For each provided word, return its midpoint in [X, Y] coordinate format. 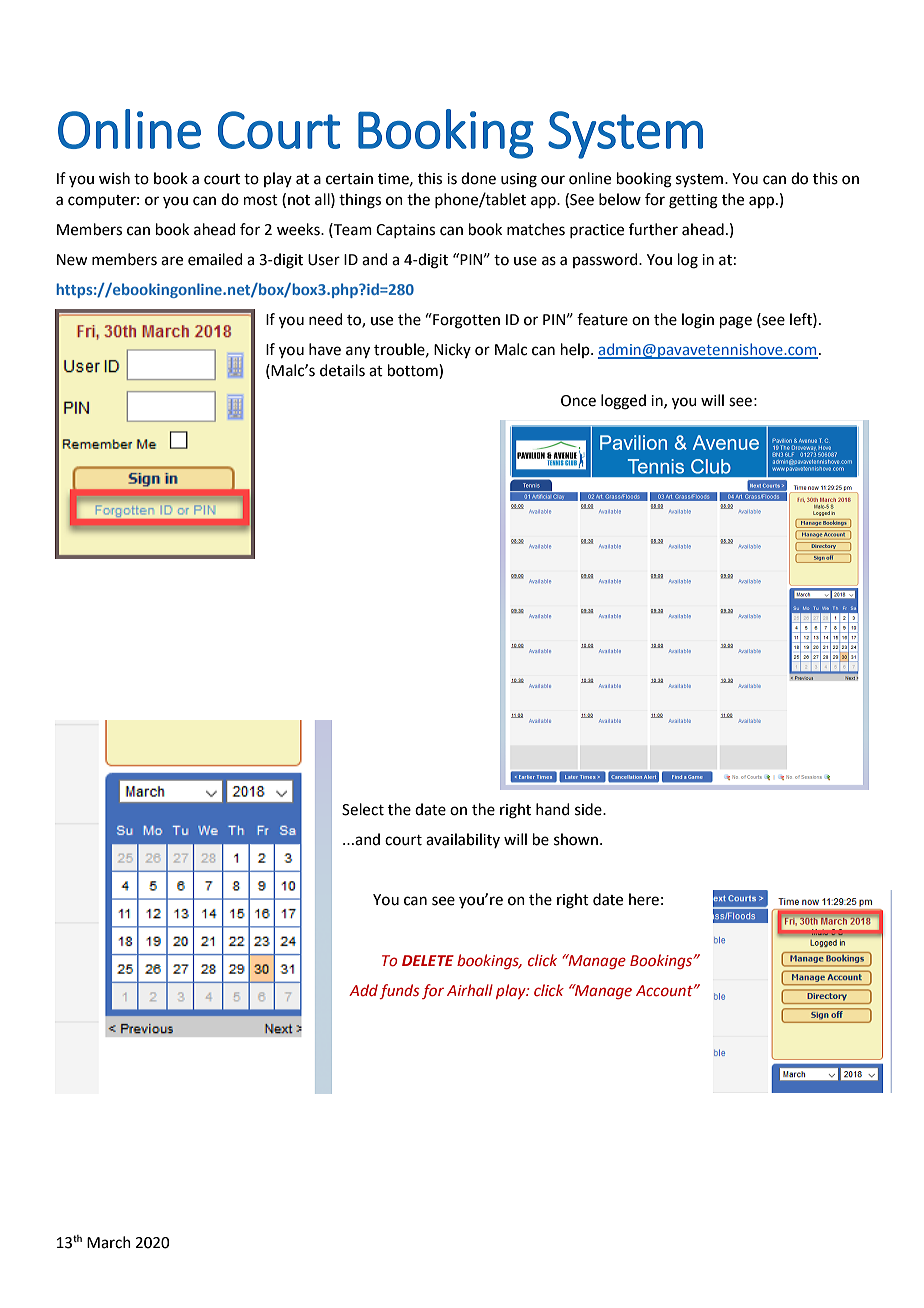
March [109, 1242]
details [342, 370]
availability [463, 840]
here [644, 899]
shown [576, 839]
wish [114, 178]
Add [363, 990]
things [360, 201]
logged [623, 402]
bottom [414, 371]
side [589, 809]
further [653, 229]
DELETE [428, 960]
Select [363, 809]
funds [399, 991]
